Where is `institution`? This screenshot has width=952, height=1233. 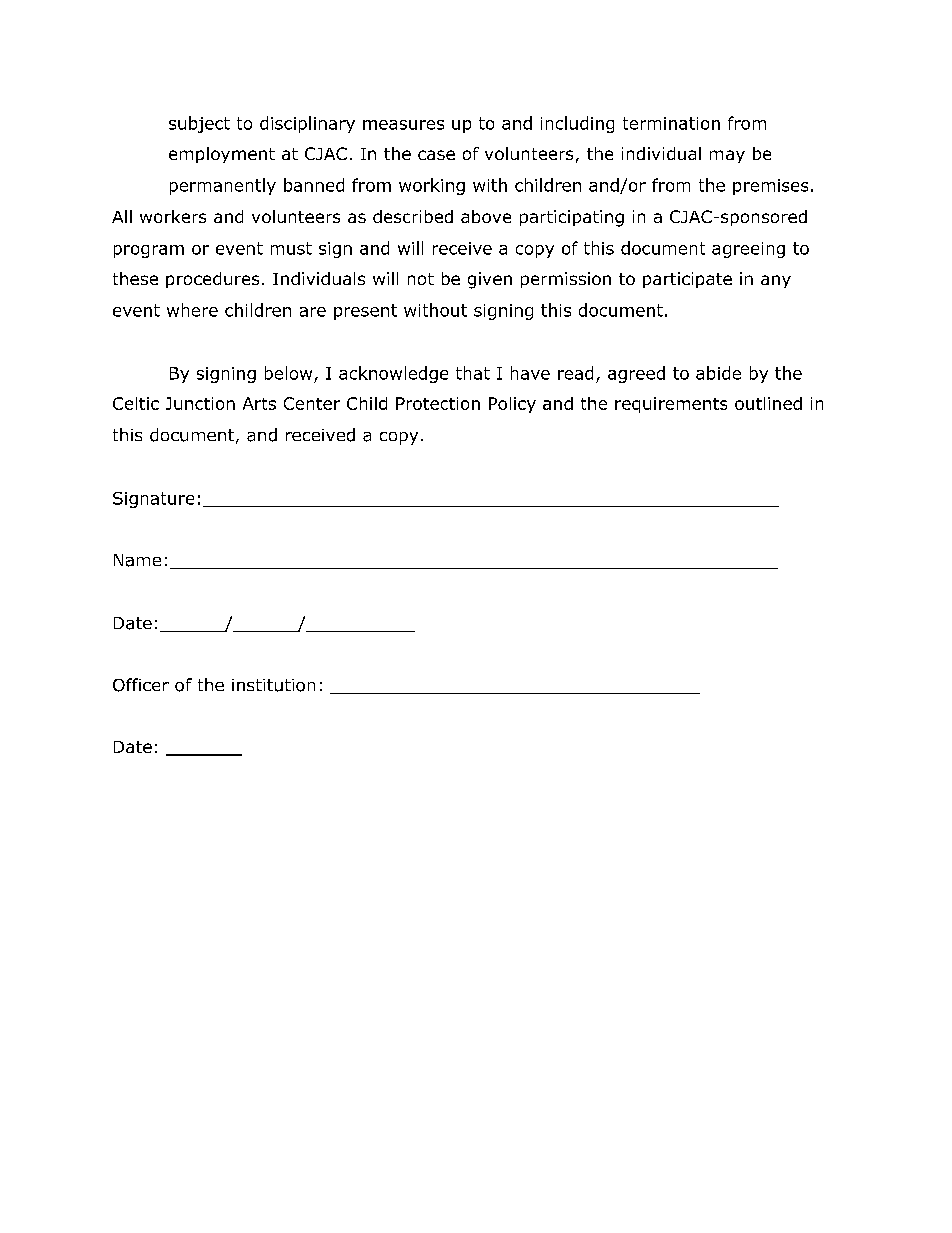
institution is located at coordinates (273, 685).
